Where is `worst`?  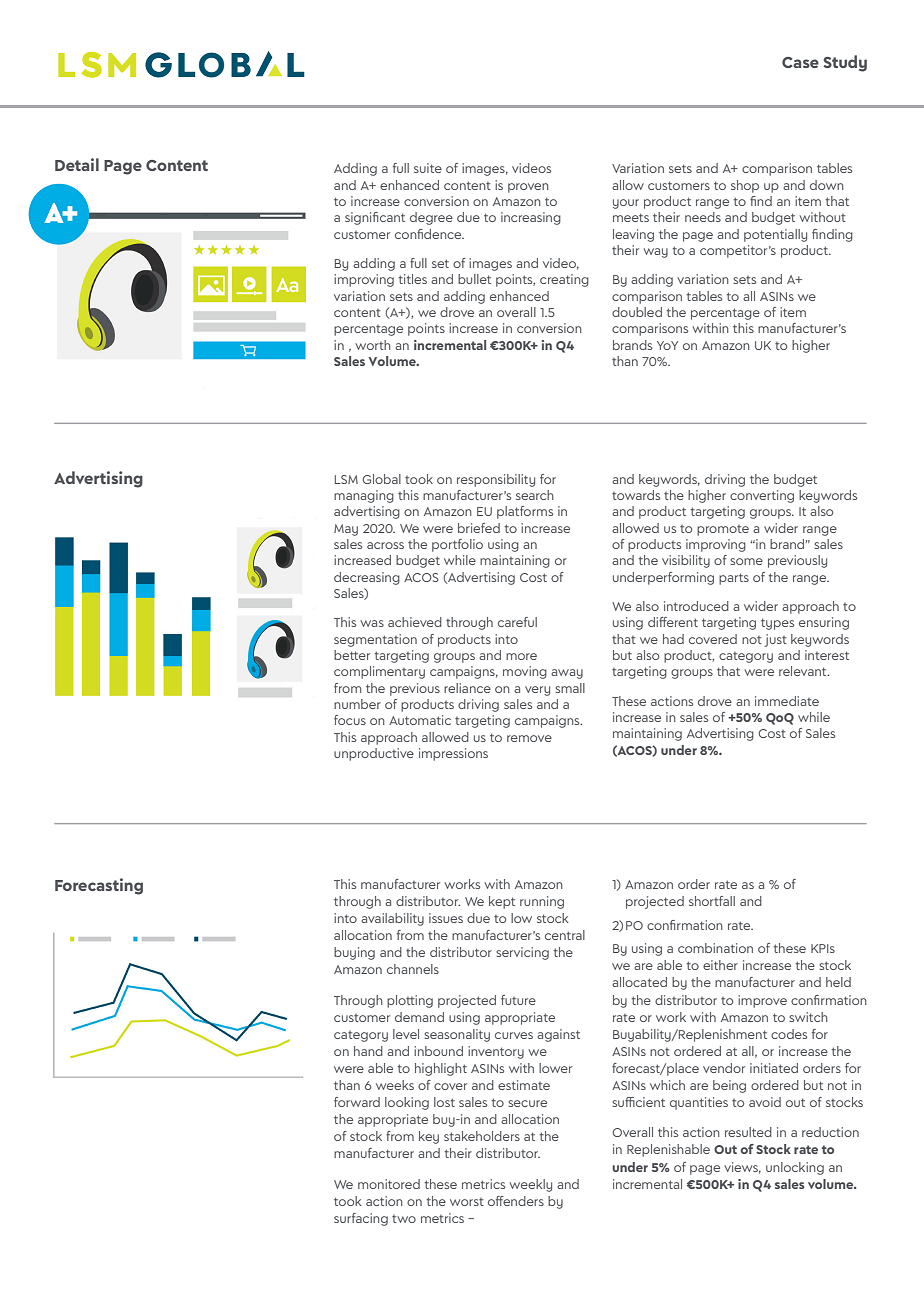
worst is located at coordinates (467, 1202).
